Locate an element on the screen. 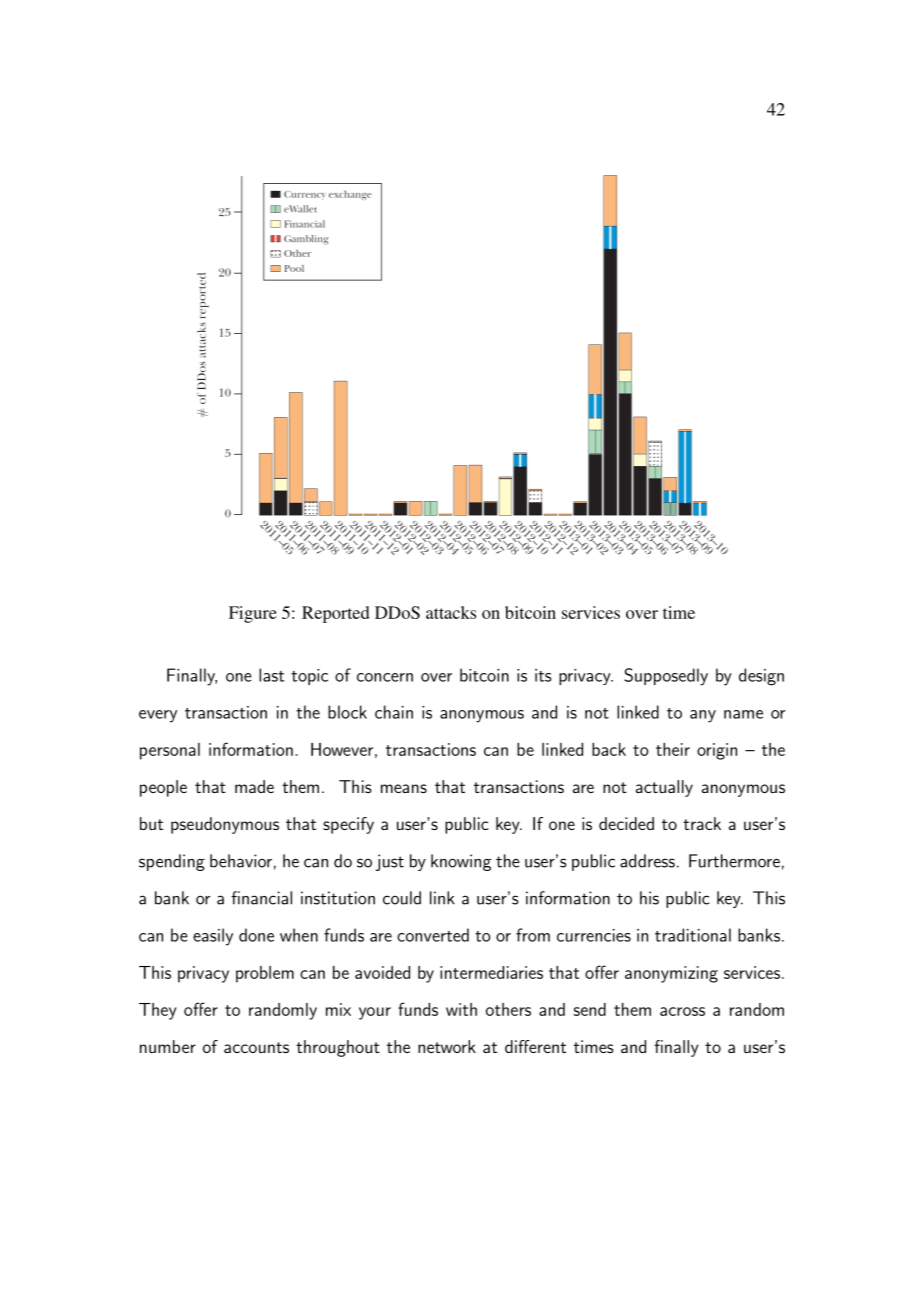 This screenshot has height=1308, width=924. traditional is located at coordinates (693, 935).
